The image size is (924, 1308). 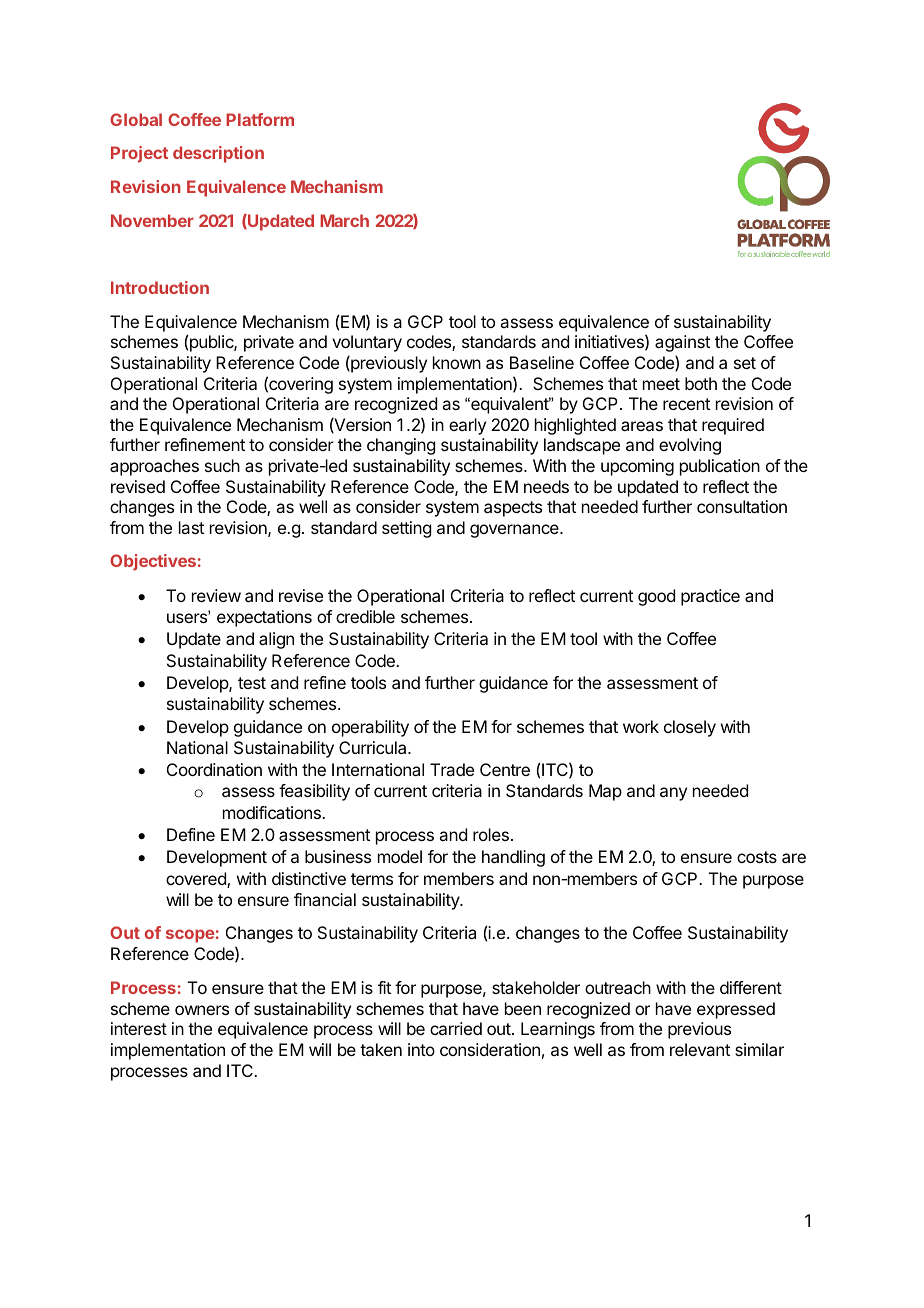 I want to click on March, so click(x=344, y=220).
